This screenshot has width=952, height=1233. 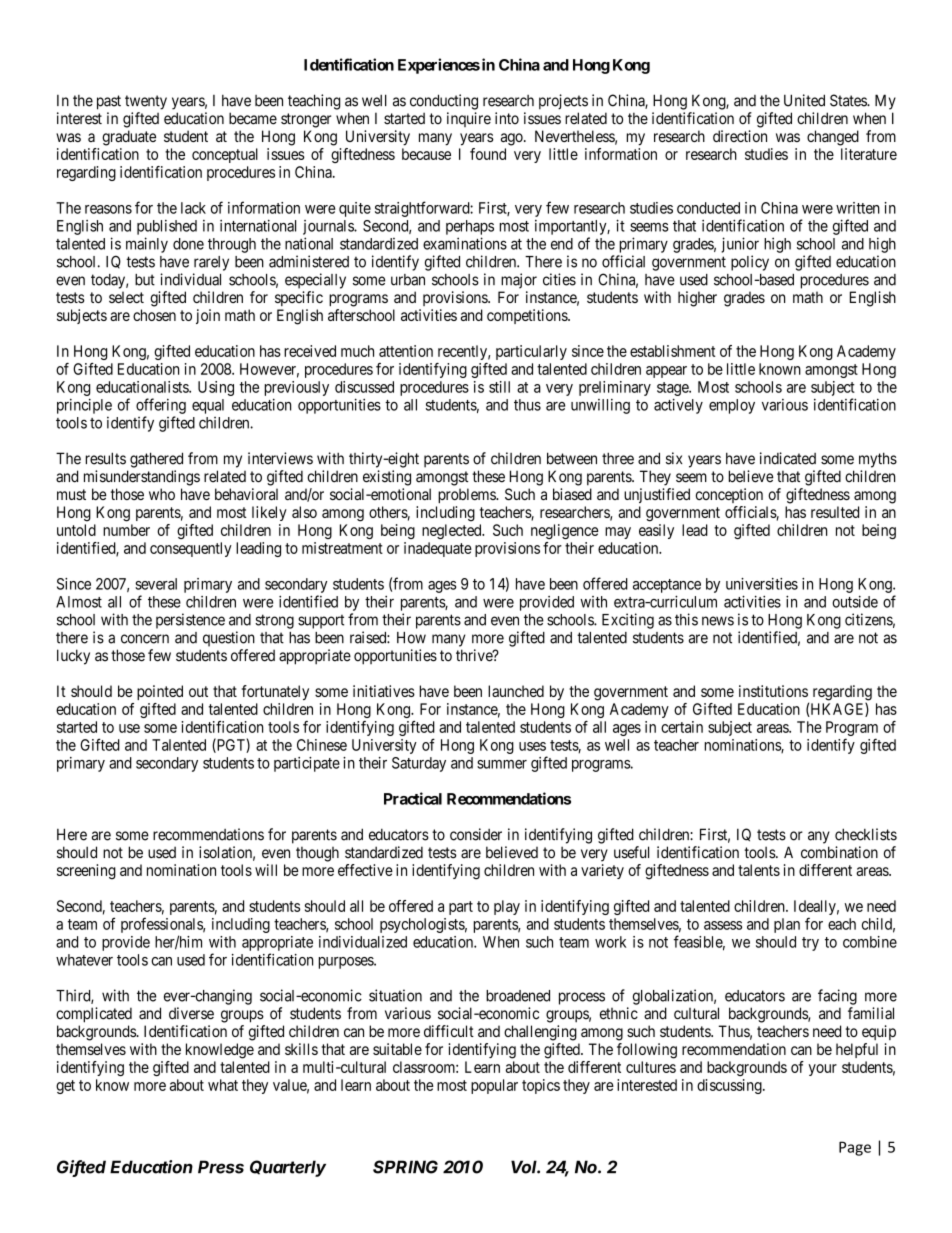 I want to click on combination, so click(x=839, y=852).
